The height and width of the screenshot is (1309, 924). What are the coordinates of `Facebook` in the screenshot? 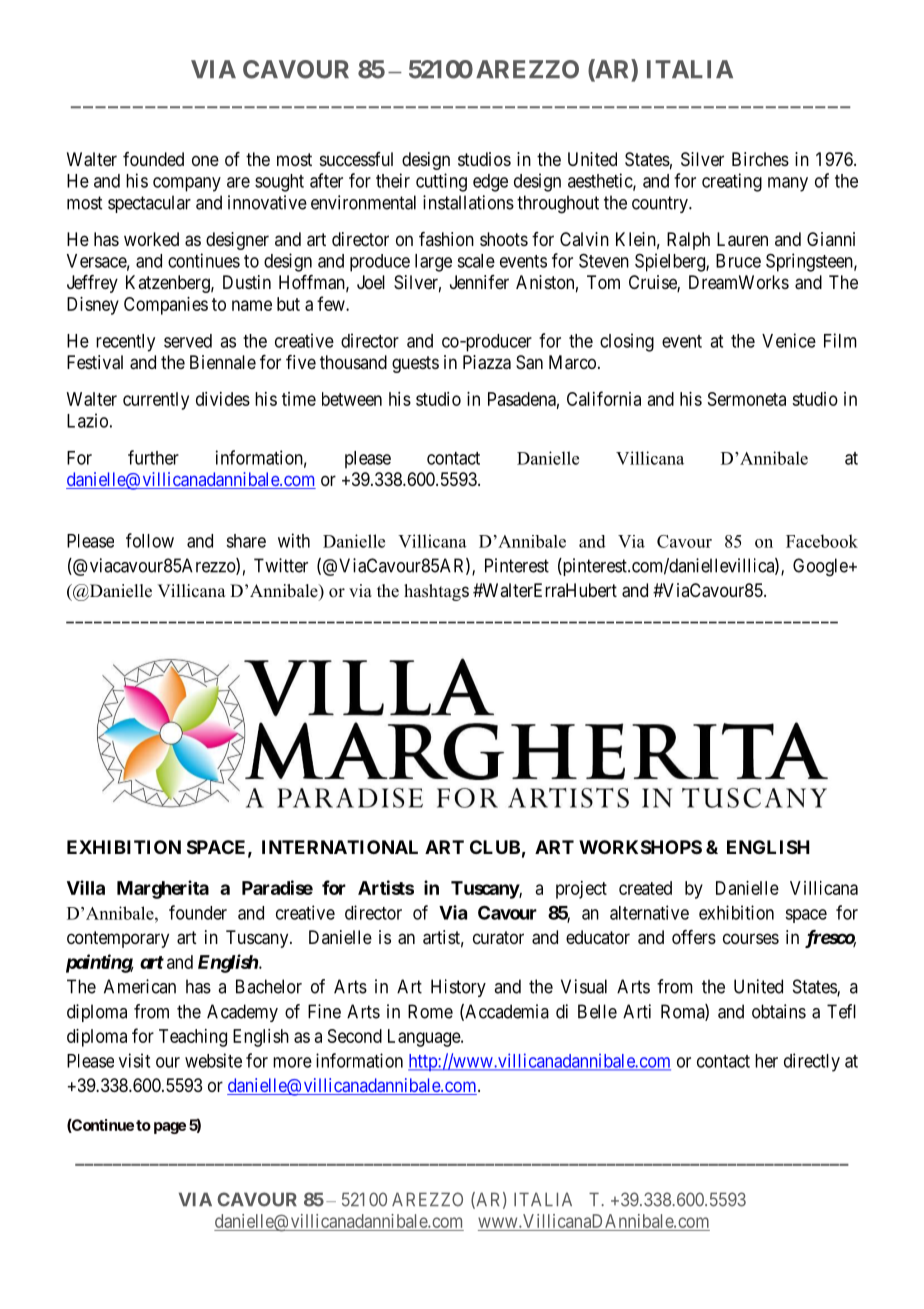 It's located at (822, 541).
